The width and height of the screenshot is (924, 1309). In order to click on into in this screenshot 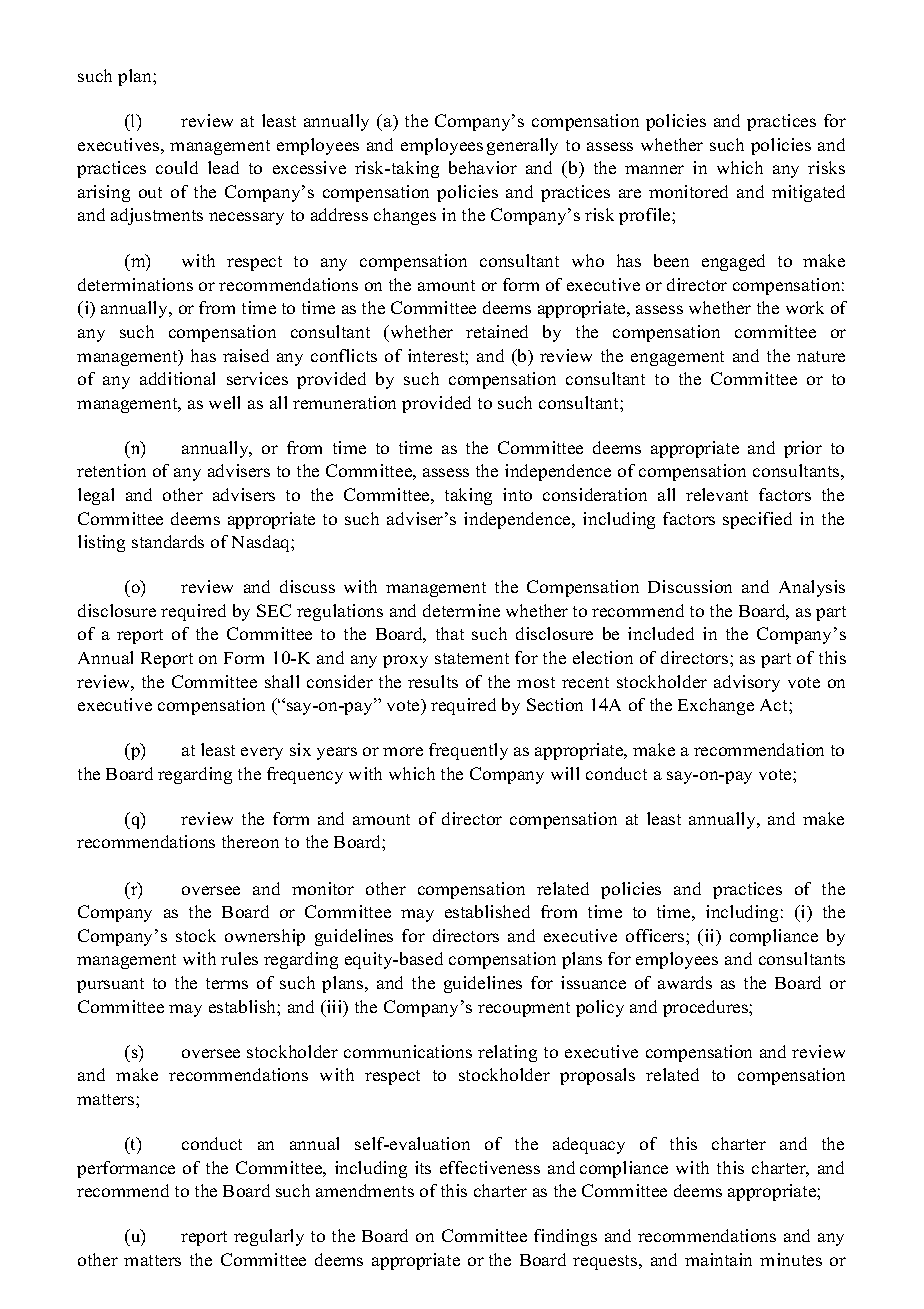, I will do `click(517, 494)`.
